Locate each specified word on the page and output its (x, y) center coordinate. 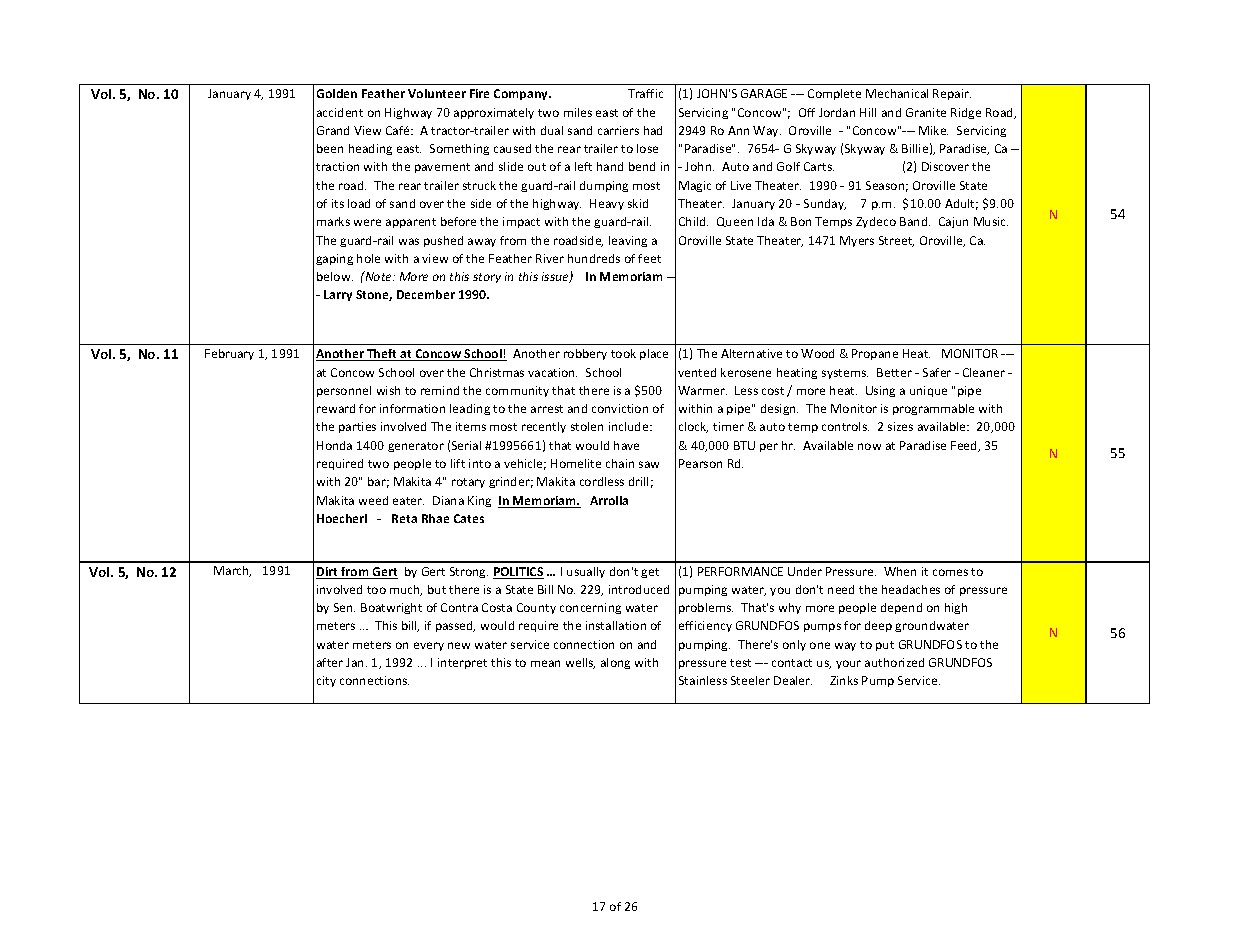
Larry (338, 295)
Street (896, 241)
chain (620, 463)
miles (578, 112)
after (330, 662)
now (869, 446)
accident (340, 112)
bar (378, 482)
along (615, 663)
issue (556, 277)
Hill (868, 112)
